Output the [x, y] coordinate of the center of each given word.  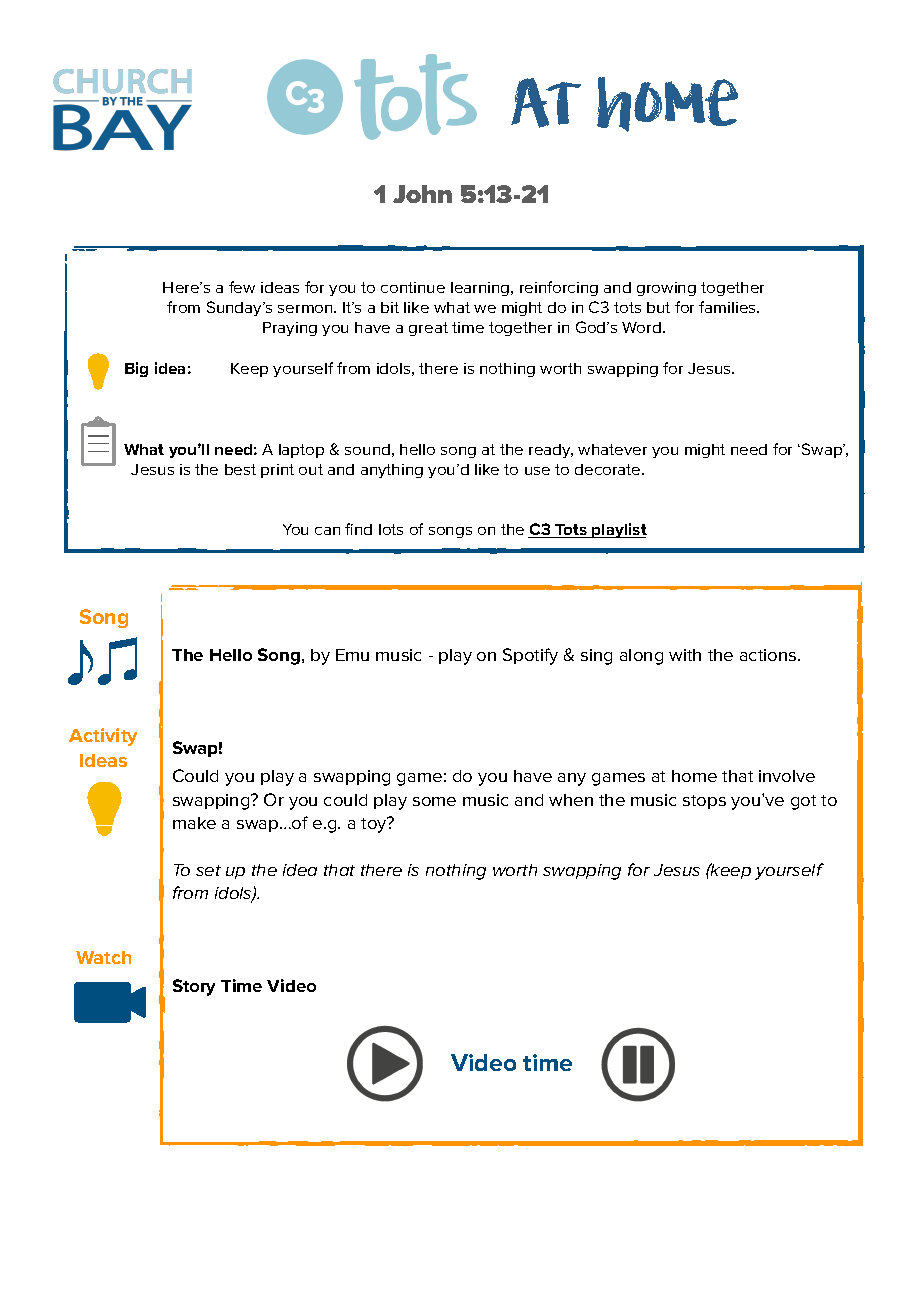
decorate [609, 469]
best [240, 469]
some [434, 801]
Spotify [530, 656]
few [242, 287]
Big [136, 369]
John [422, 194]
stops [704, 802]
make [194, 823]
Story [194, 987]
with [685, 655]
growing [666, 289]
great [428, 329]
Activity [103, 737]
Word [641, 327]
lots [391, 529]
